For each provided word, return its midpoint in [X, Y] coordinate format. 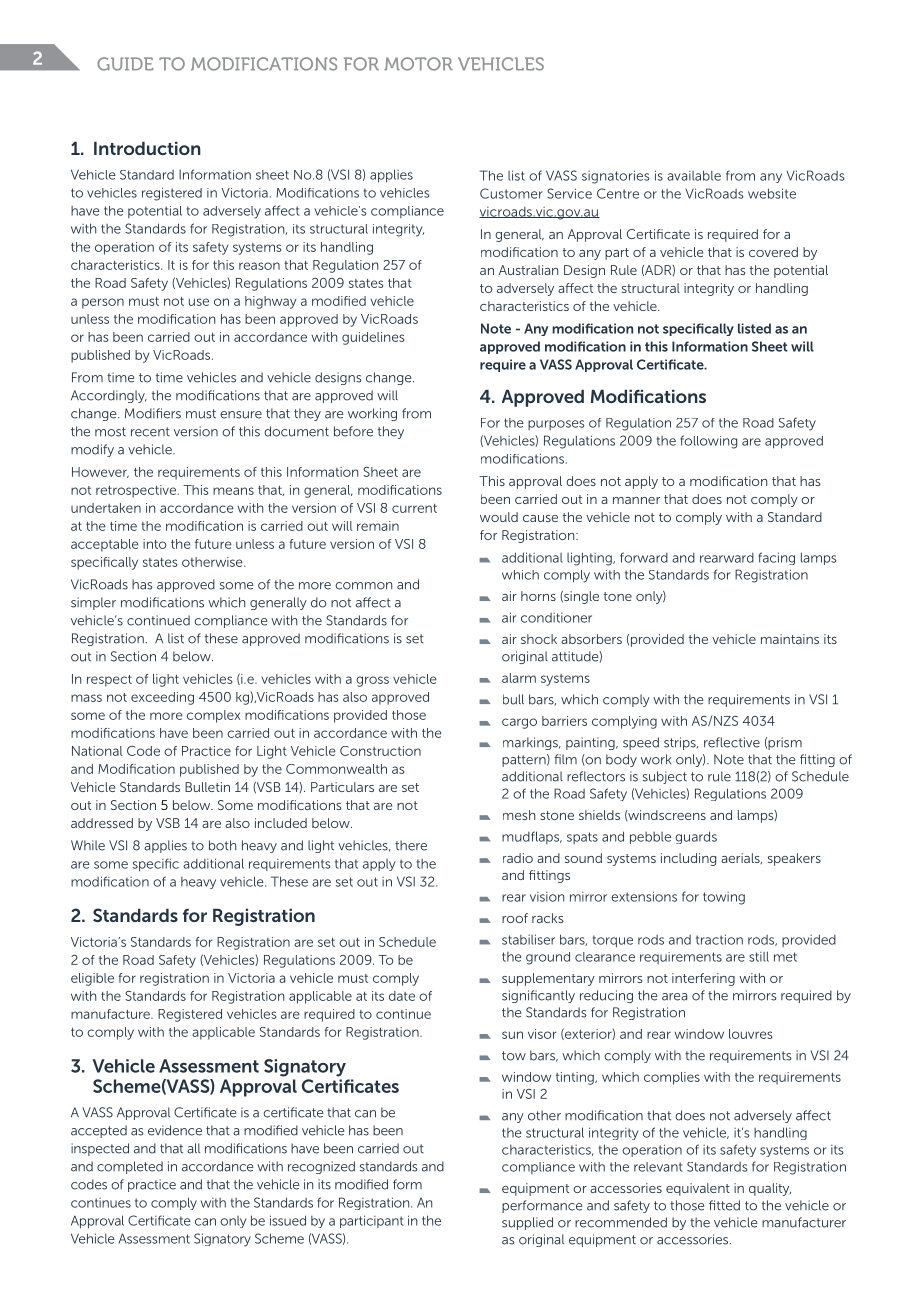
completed [130, 1167]
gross [372, 681]
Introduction [147, 148]
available [694, 175]
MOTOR [418, 64]
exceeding [162, 698]
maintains [790, 639]
